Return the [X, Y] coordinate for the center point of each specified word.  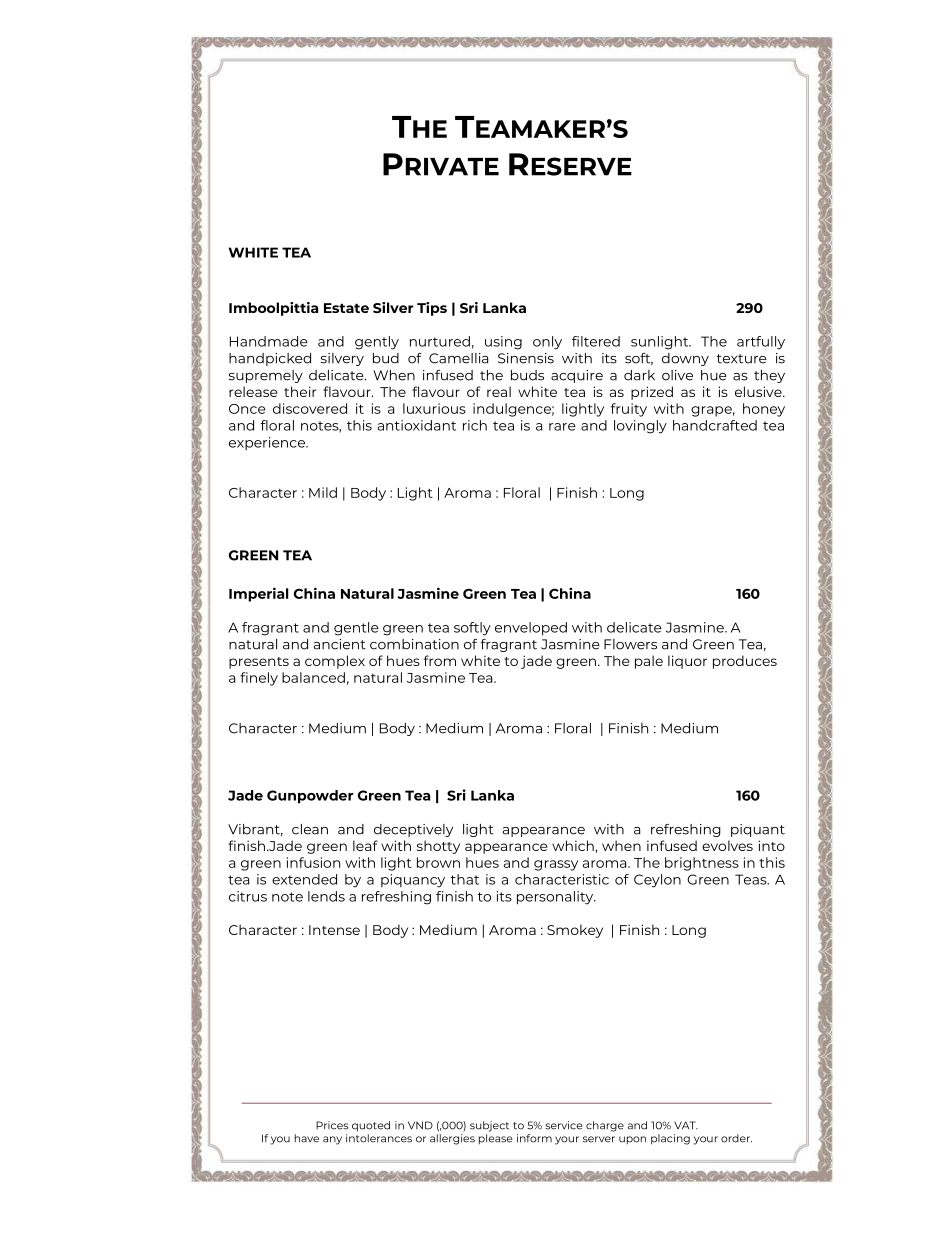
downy [685, 359]
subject [489, 1126]
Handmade [269, 341]
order [736, 1138]
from [440, 660]
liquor [687, 662]
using [503, 343]
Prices [332, 1125]
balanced [313, 677]
